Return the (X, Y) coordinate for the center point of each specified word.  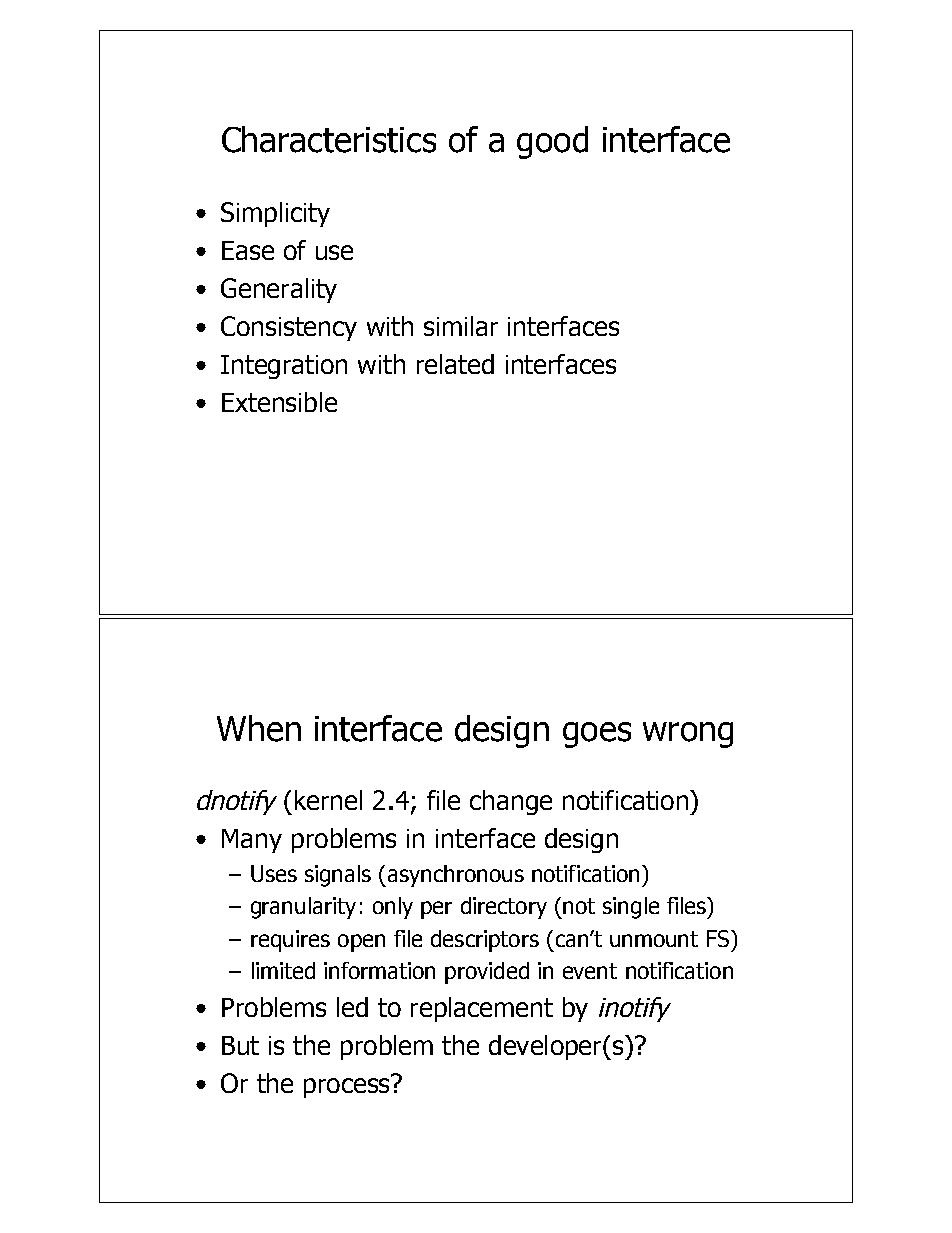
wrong (688, 735)
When (259, 728)
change (511, 802)
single (631, 908)
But (240, 1045)
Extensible (279, 402)
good (552, 142)
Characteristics (329, 139)
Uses (274, 873)
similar (461, 326)
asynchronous (454, 876)
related (455, 364)
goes (597, 735)
